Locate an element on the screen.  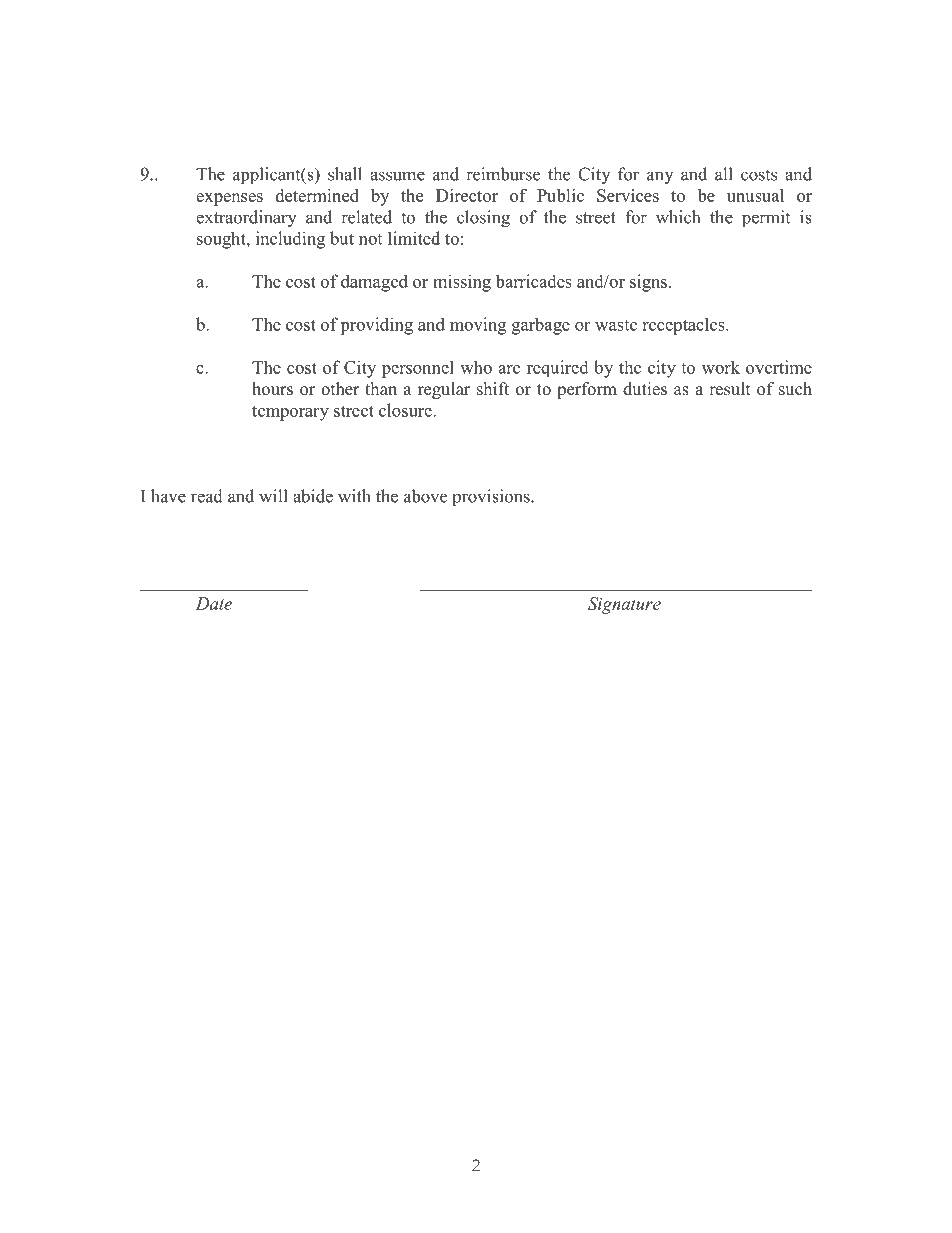
hours is located at coordinates (272, 389).
